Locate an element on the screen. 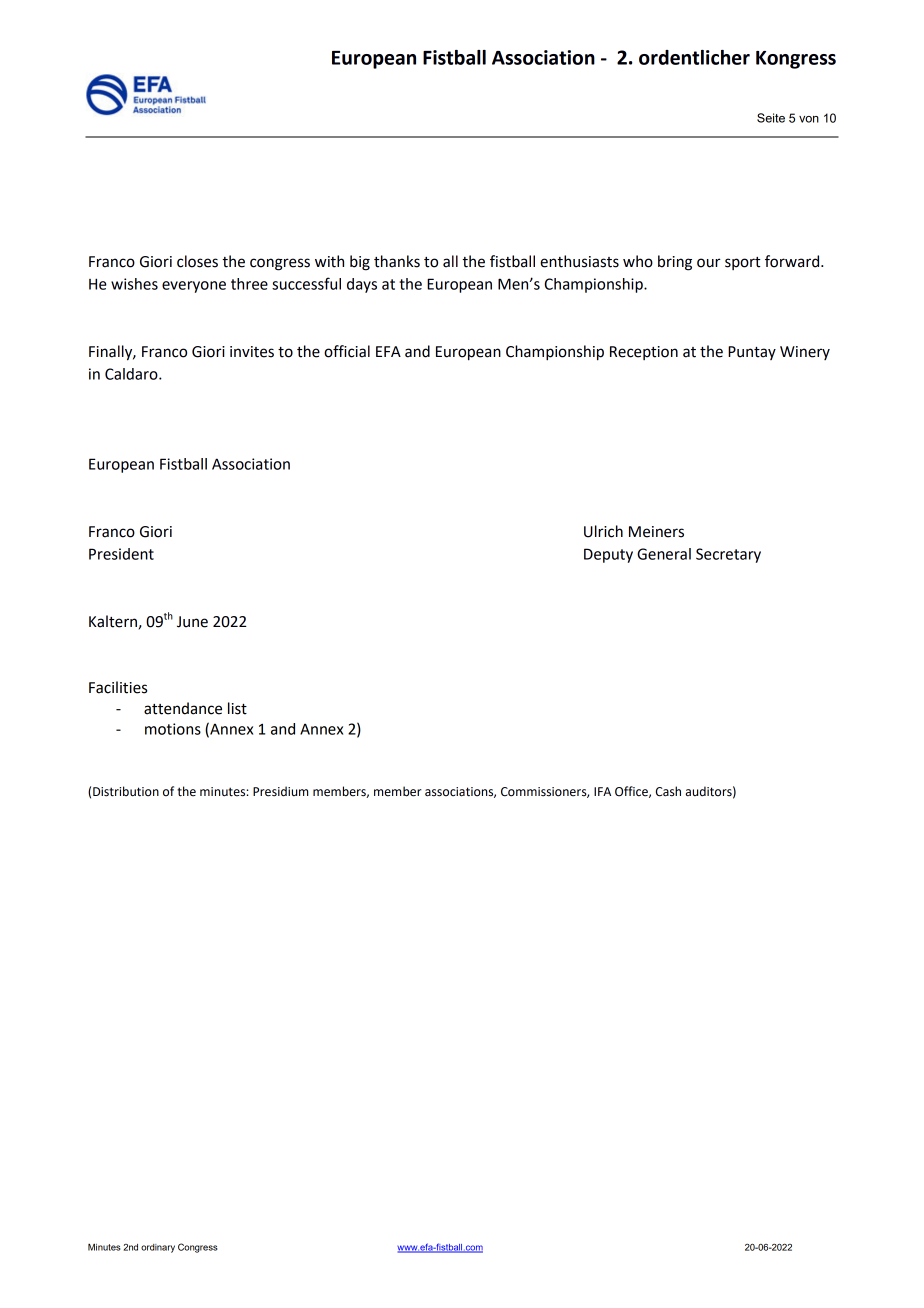 This screenshot has height=1308, width=924. thanks is located at coordinates (397, 261).
